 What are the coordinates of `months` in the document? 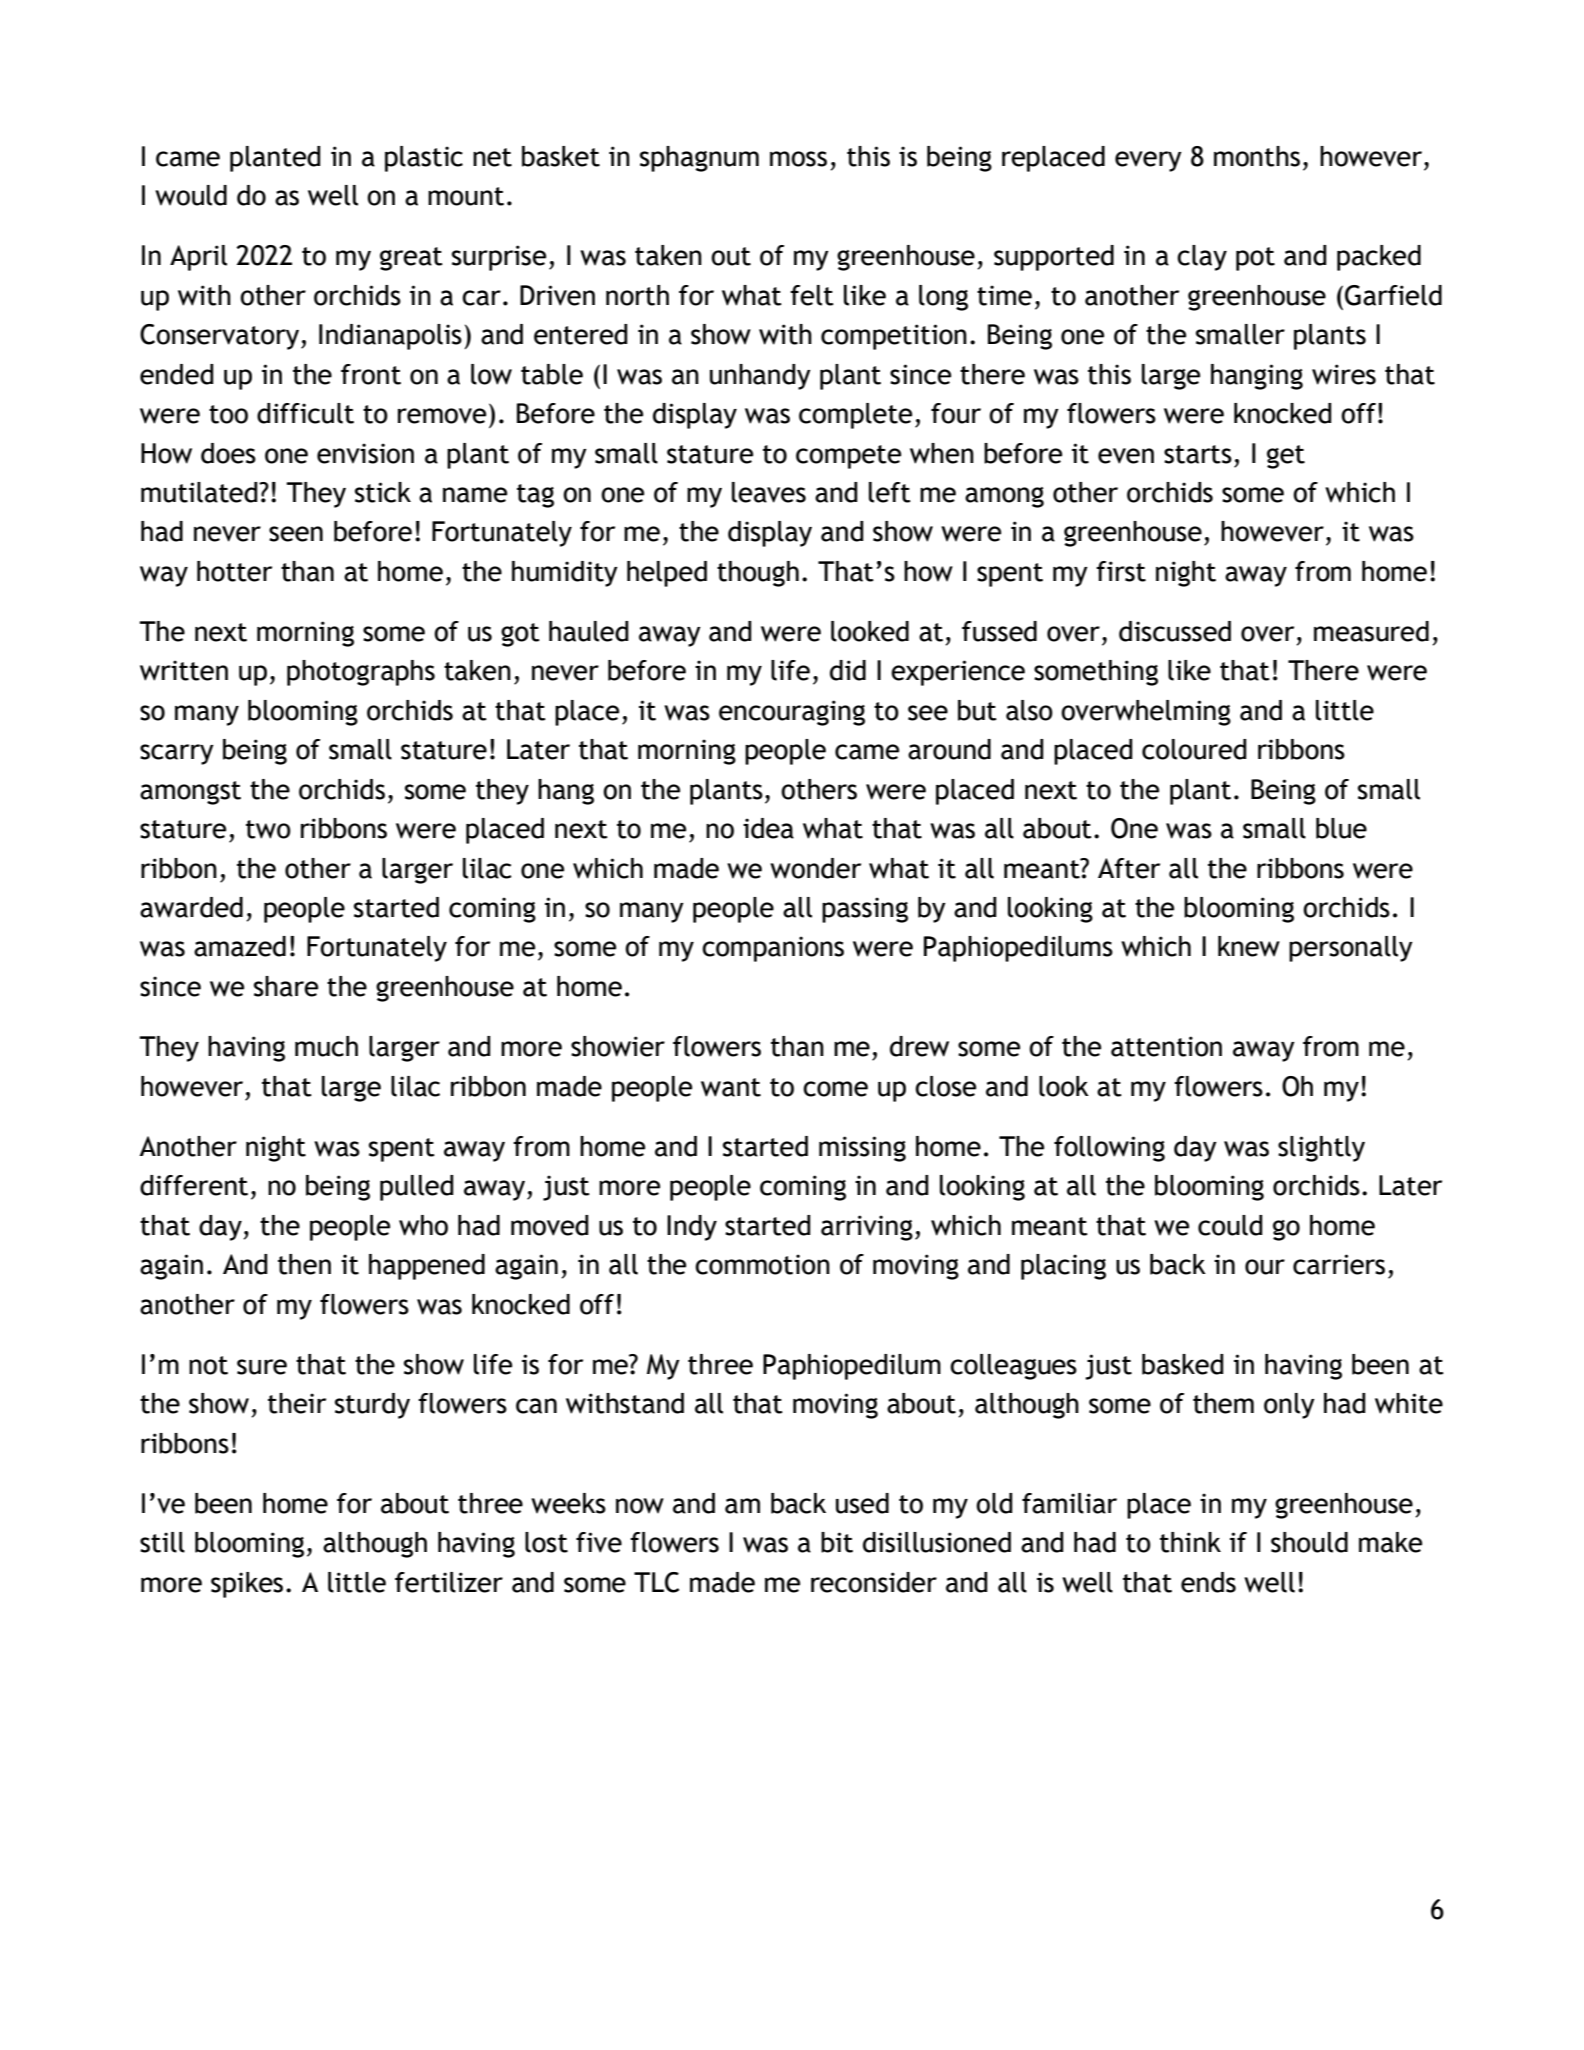 It's located at (1257, 156).
